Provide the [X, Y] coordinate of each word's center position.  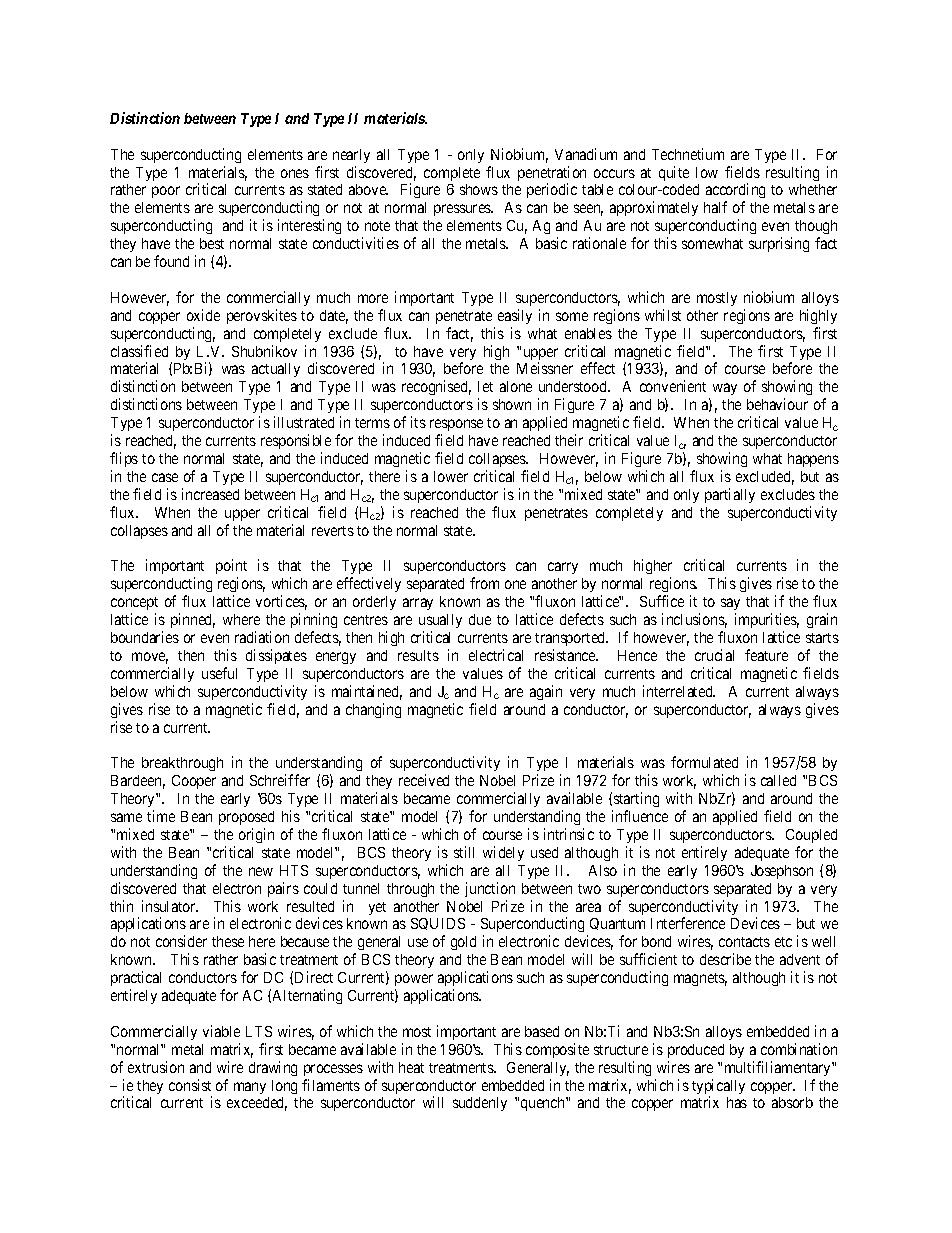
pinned [193, 620]
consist [190, 1085]
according [735, 192]
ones [295, 173]
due [480, 619]
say [730, 606]
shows [479, 189]
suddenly [480, 1104]
